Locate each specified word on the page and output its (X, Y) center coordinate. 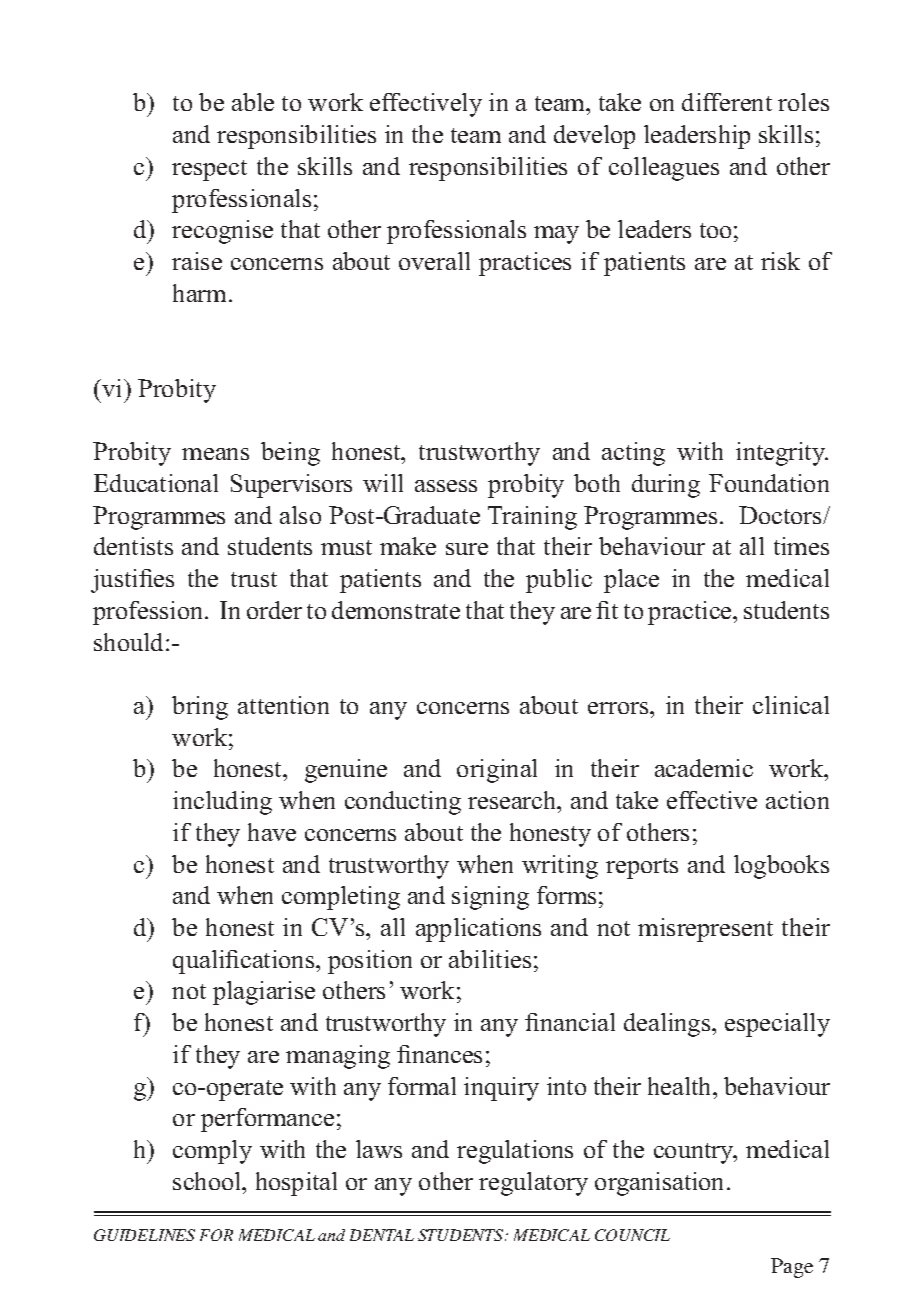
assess (446, 486)
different (727, 102)
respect (209, 170)
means (215, 454)
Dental (382, 1235)
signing (490, 898)
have (272, 832)
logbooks (781, 867)
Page (792, 1268)
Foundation (769, 483)
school (208, 1181)
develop (594, 137)
